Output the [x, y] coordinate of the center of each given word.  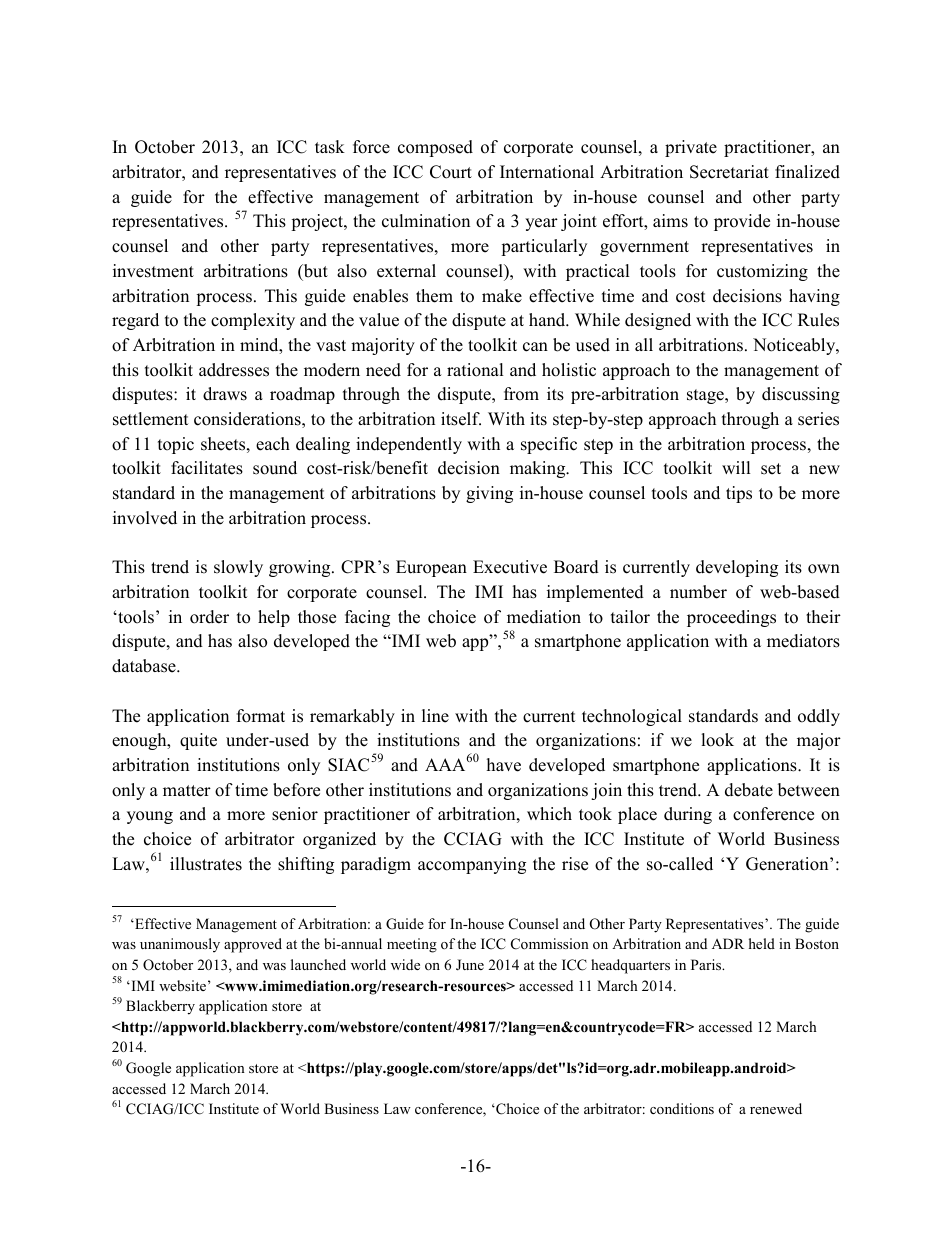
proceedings [731, 618]
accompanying [472, 865]
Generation [788, 864]
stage [706, 396]
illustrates [206, 864]
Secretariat [729, 172]
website [184, 985]
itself [461, 419]
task [330, 147]
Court [451, 172]
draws [225, 394]
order [209, 617]
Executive [510, 567]
